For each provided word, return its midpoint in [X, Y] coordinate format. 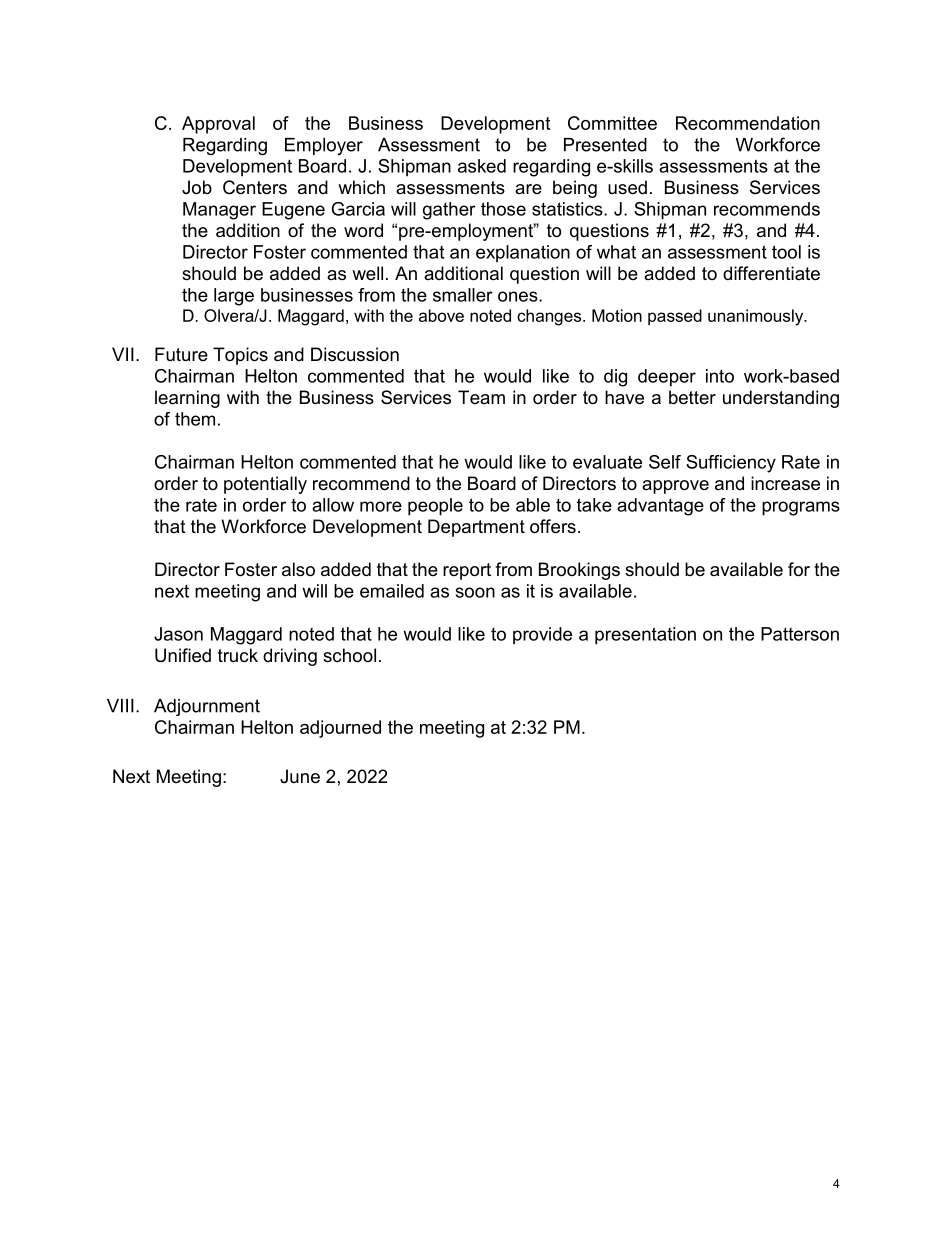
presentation [645, 636]
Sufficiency [731, 464]
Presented [605, 145]
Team [481, 397]
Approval [218, 125]
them [195, 419]
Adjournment [207, 707]
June [300, 776]
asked [482, 166]
